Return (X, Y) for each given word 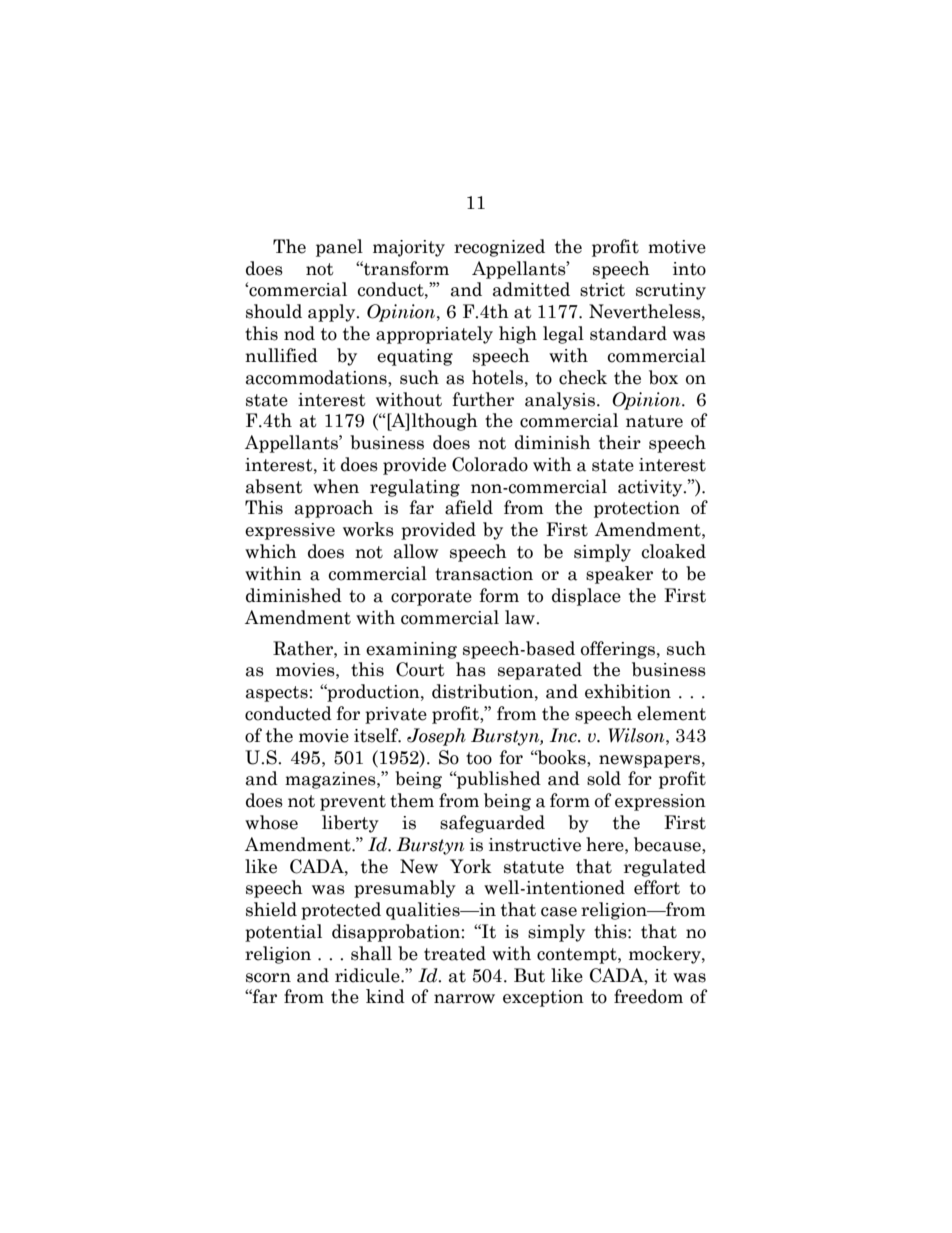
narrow (464, 999)
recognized (499, 248)
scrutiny (671, 291)
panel (339, 248)
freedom (648, 996)
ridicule (368, 975)
